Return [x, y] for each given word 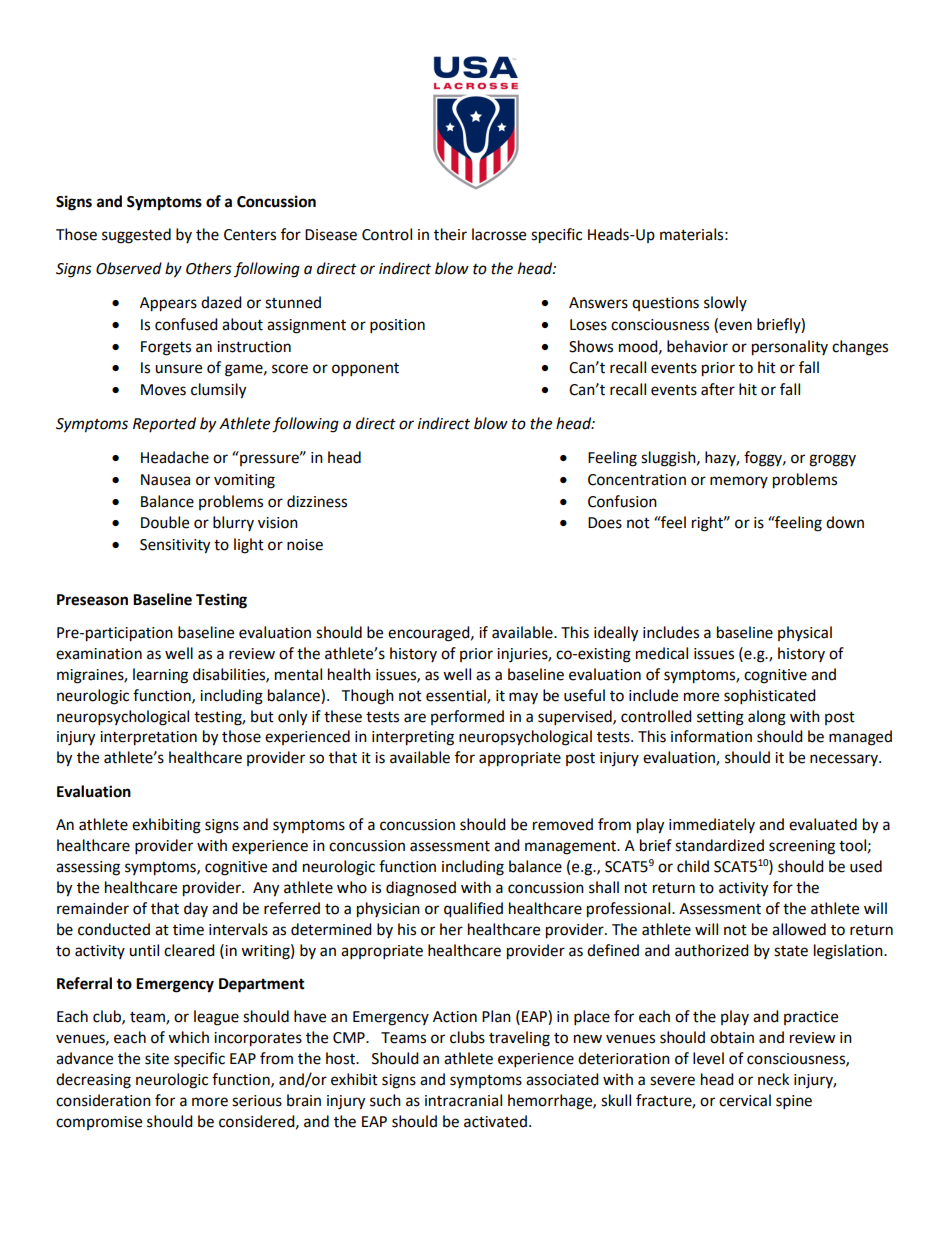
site [157, 1059]
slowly [725, 303]
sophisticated [770, 697]
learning [160, 676]
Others [209, 268]
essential [457, 696]
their [450, 234]
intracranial [463, 1100]
